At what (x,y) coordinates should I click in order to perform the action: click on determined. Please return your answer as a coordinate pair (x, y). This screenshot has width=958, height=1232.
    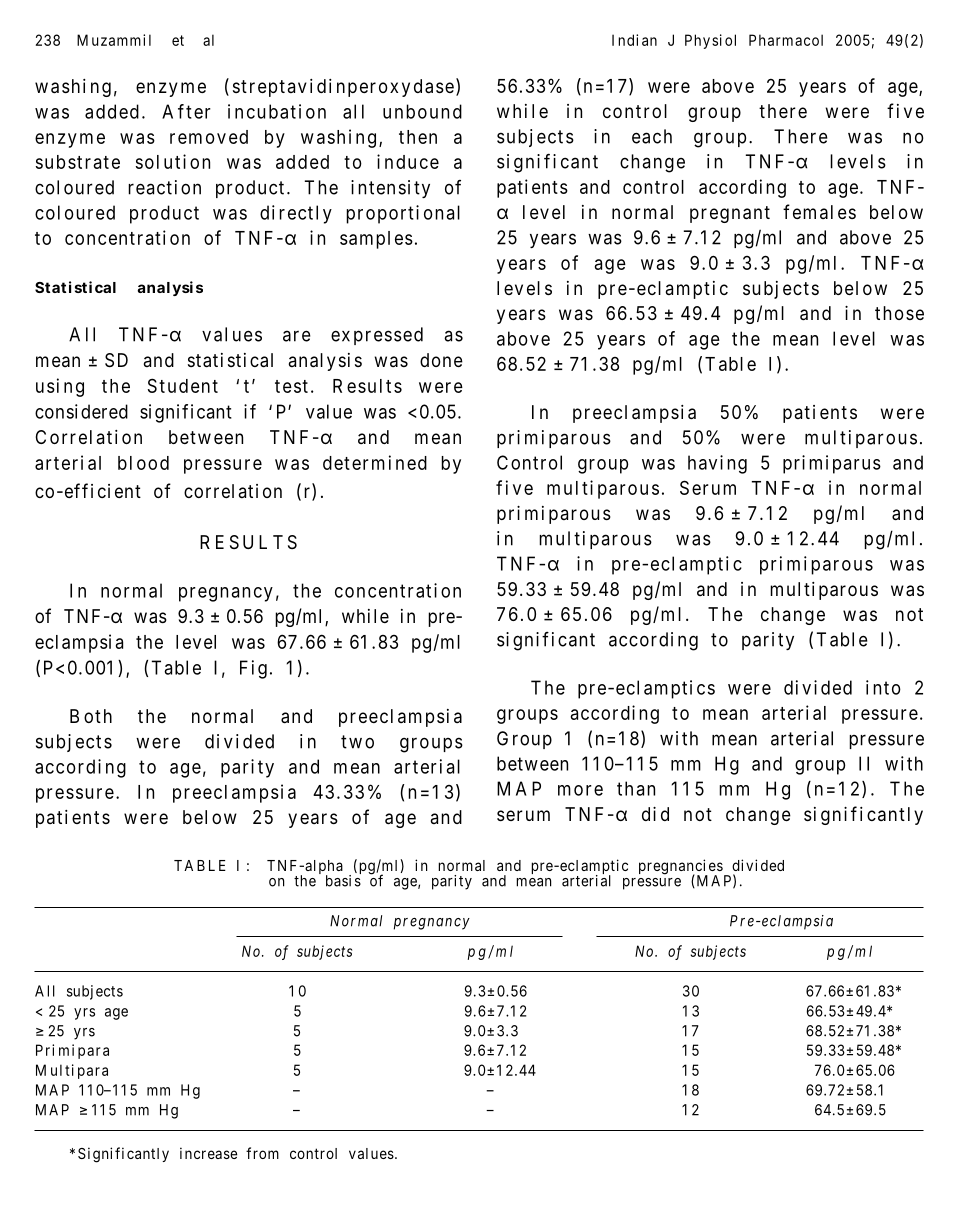
    Looking at the image, I should click on (375, 462).
